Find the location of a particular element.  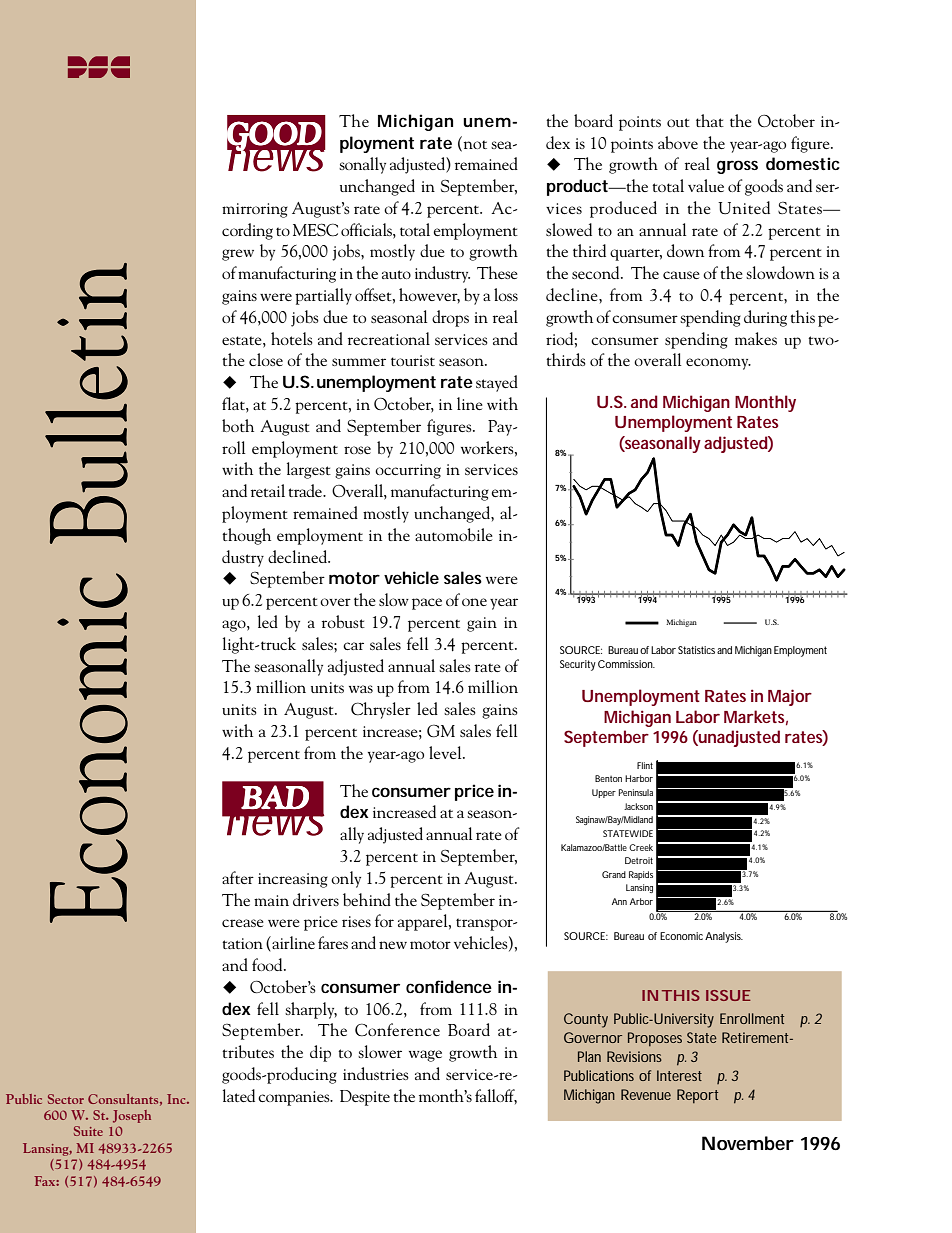

Statistics is located at coordinates (696, 650).
